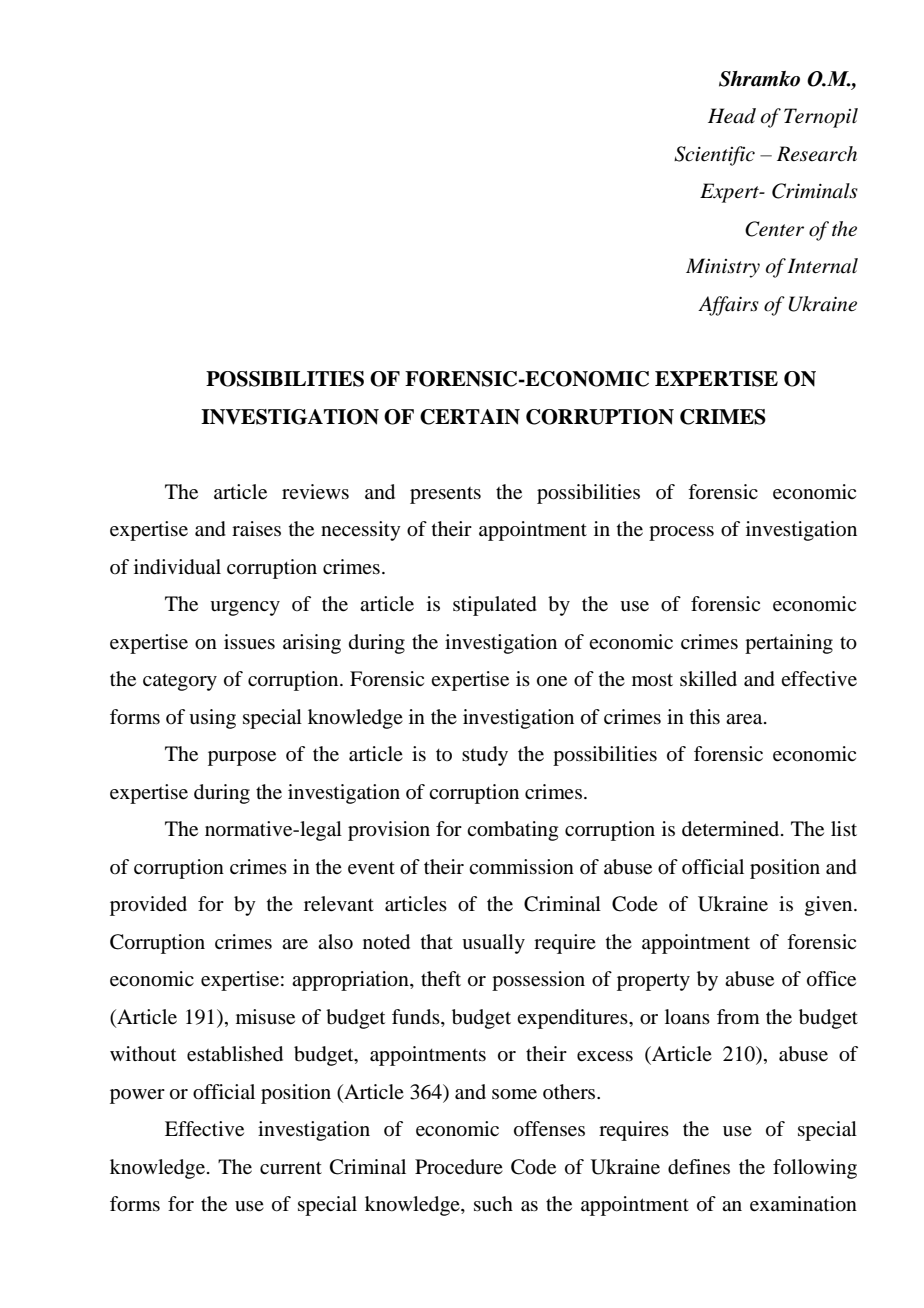 This document has height=1308, width=924. I want to click on CERTAIN, so click(470, 417).
